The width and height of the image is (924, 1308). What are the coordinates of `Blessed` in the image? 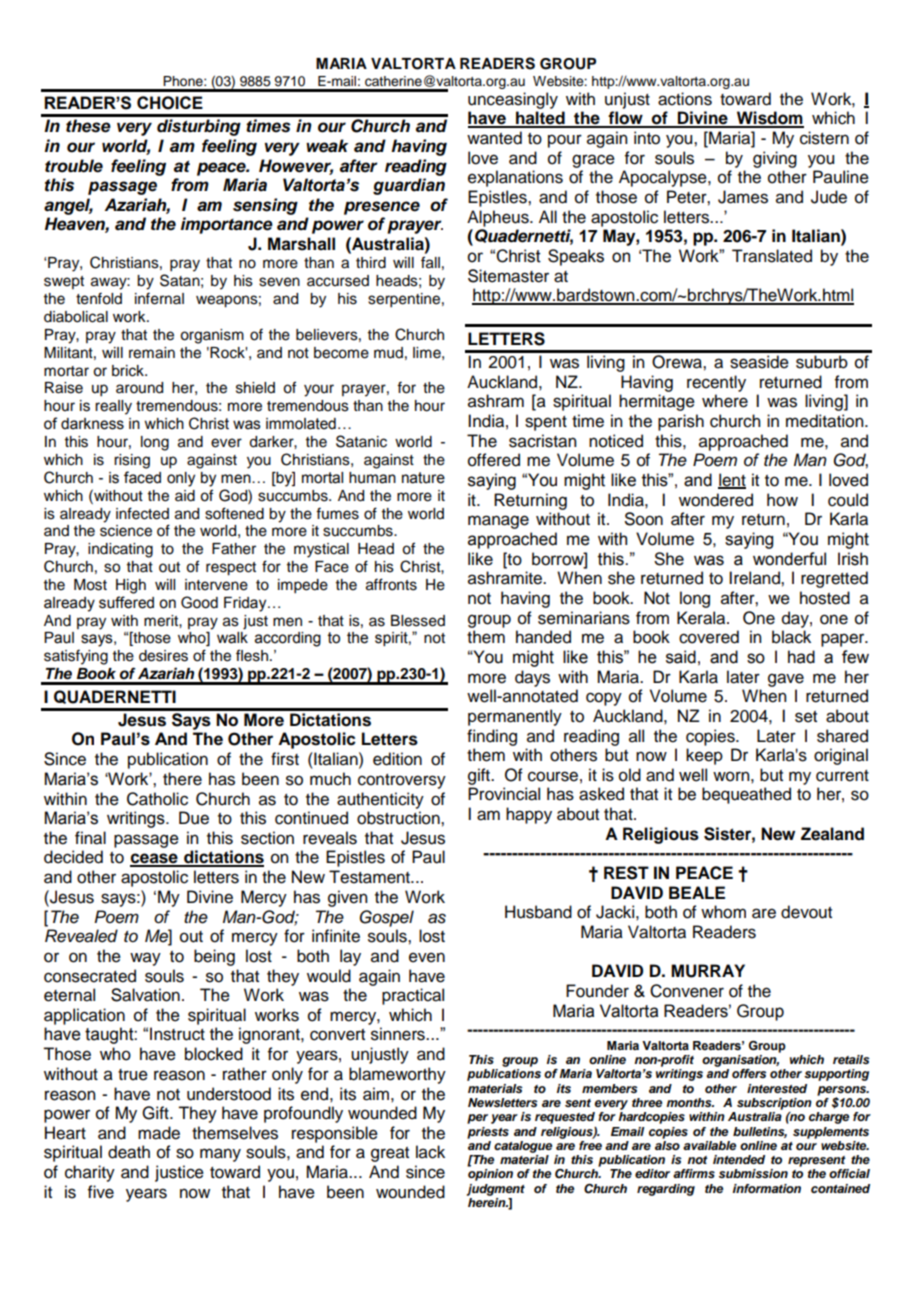 It's located at (418, 621).
